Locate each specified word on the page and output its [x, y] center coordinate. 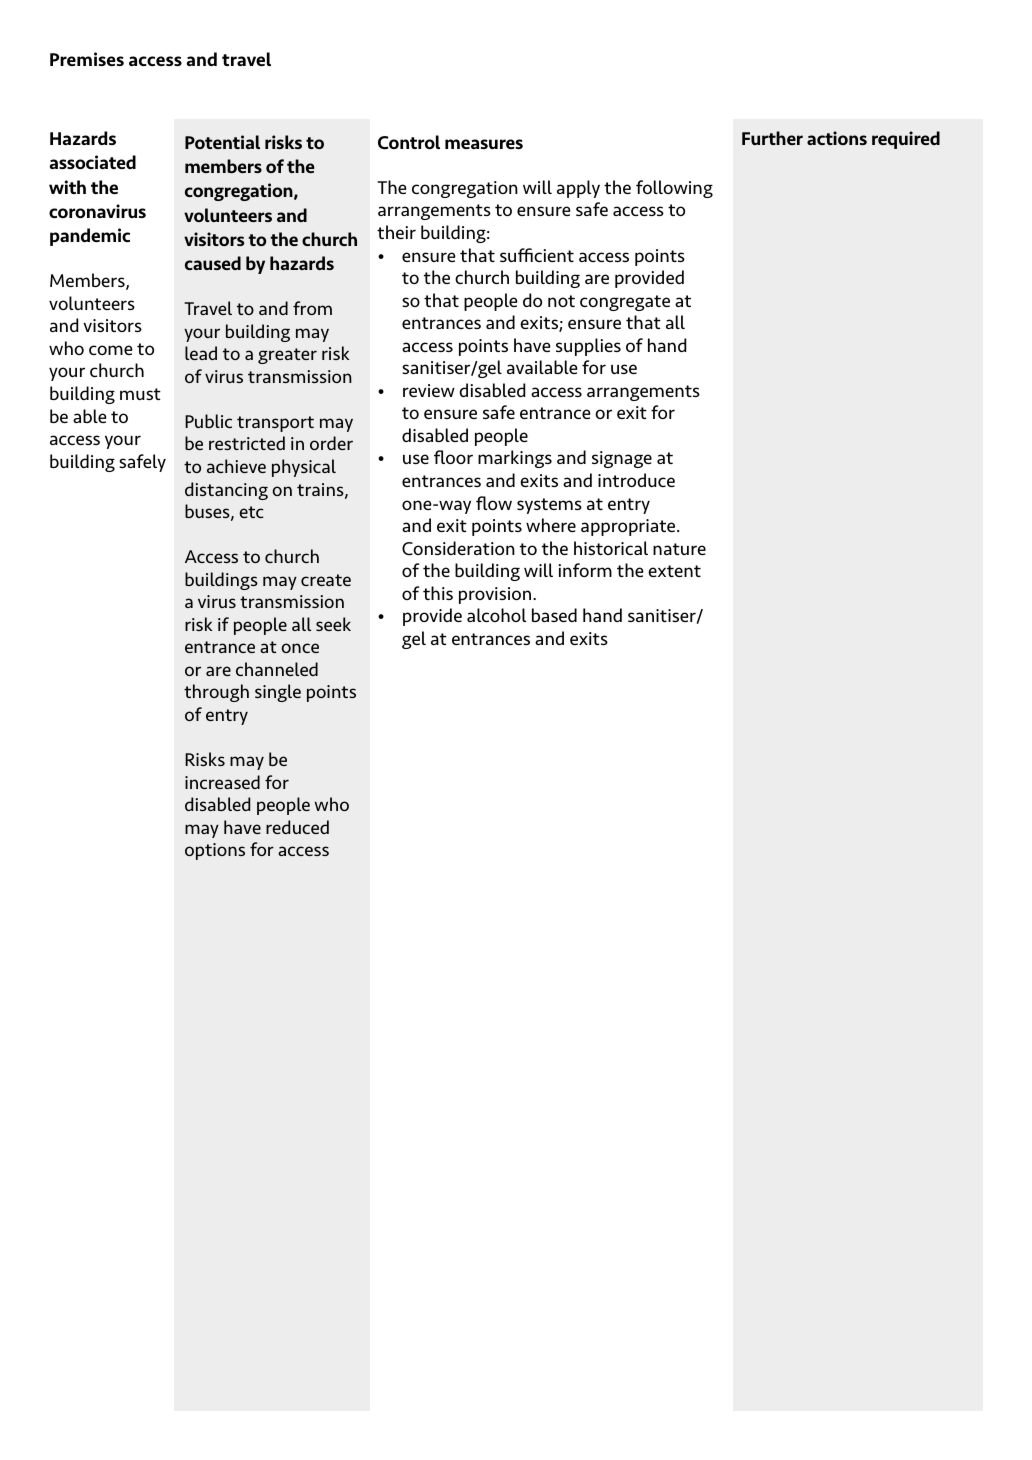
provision [495, 595]
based [554, 615]
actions [837, 138]
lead [201, 353]
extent [674, 571]
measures [484, 144]
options [215, 851]
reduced [297, 827]
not [561, 301]
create [326, 580]
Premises [87, 59]
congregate [625, 303]
